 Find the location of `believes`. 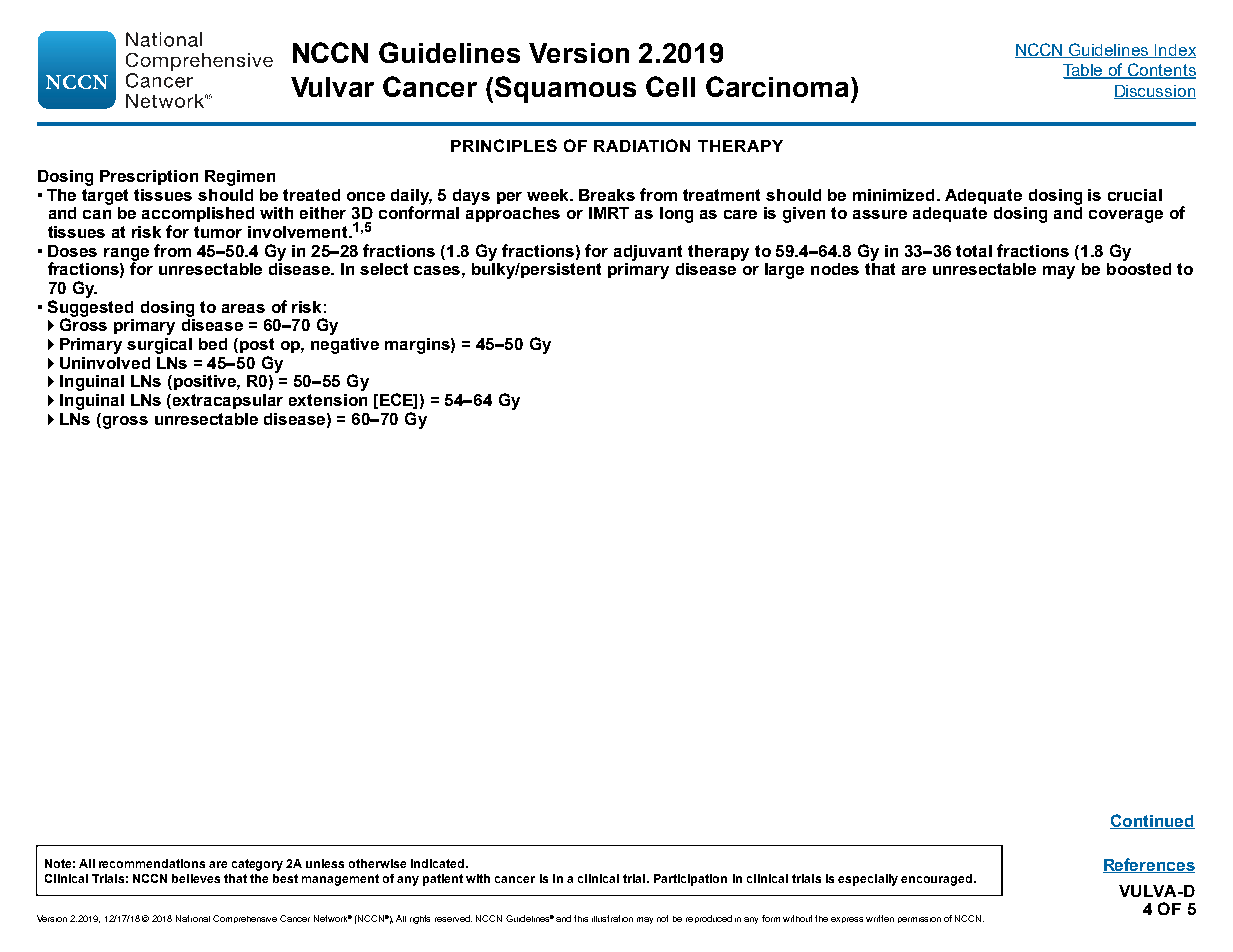

believes is located at coordinates (196, 878).
